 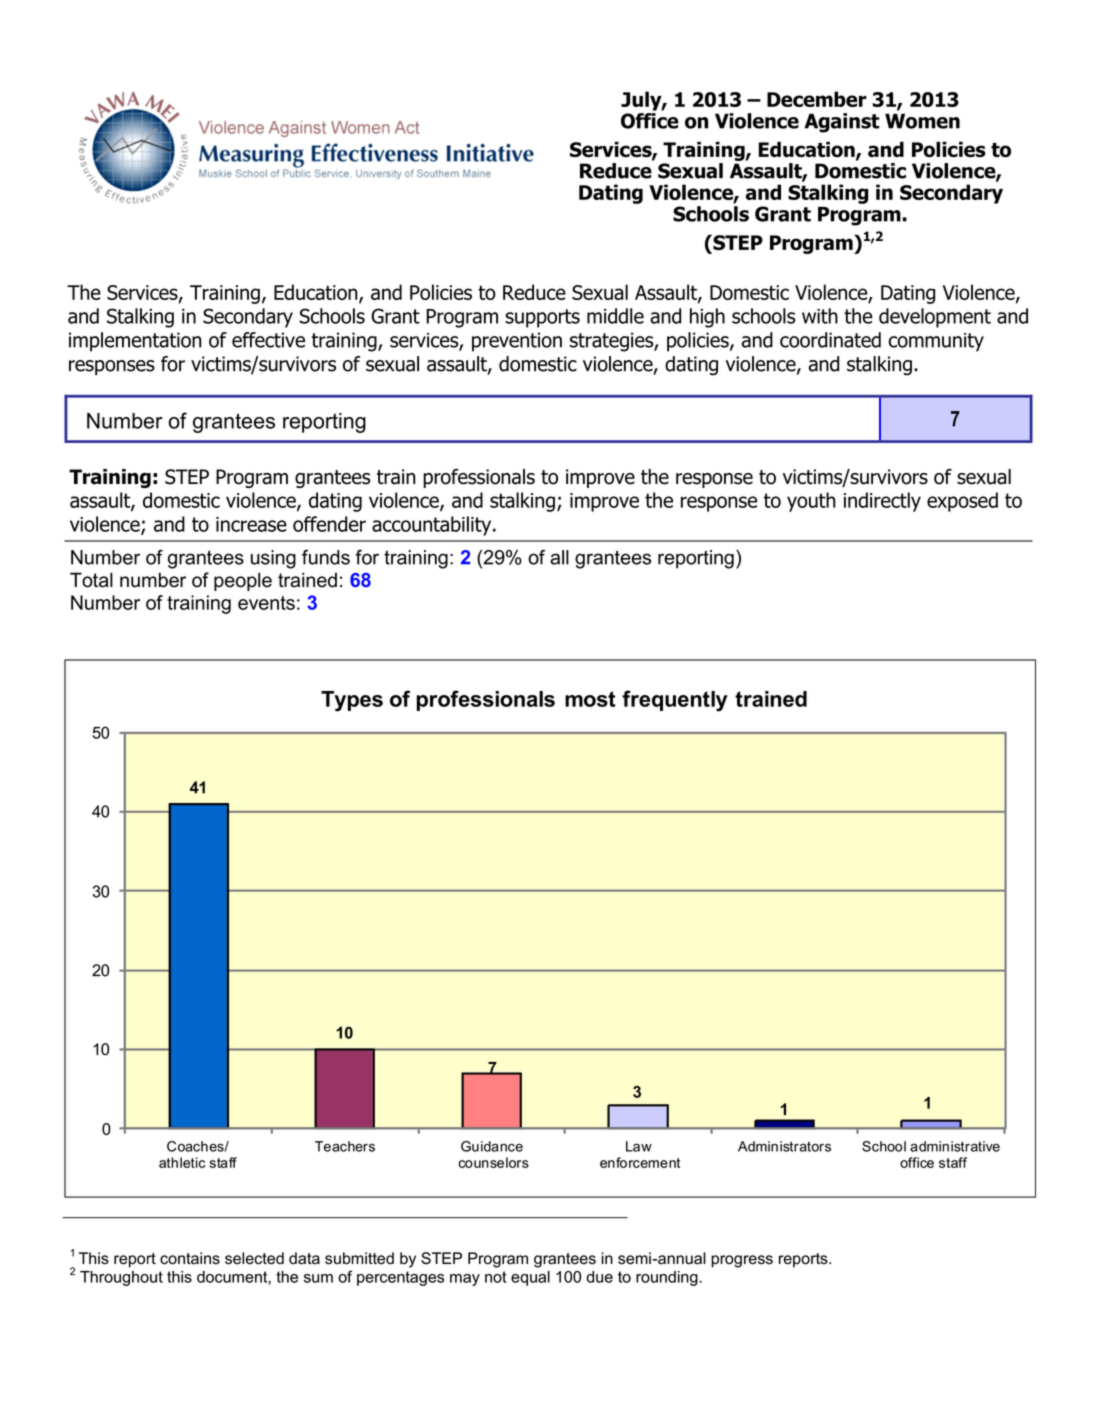 I want to click on supports, so click(x=542, y=318).
